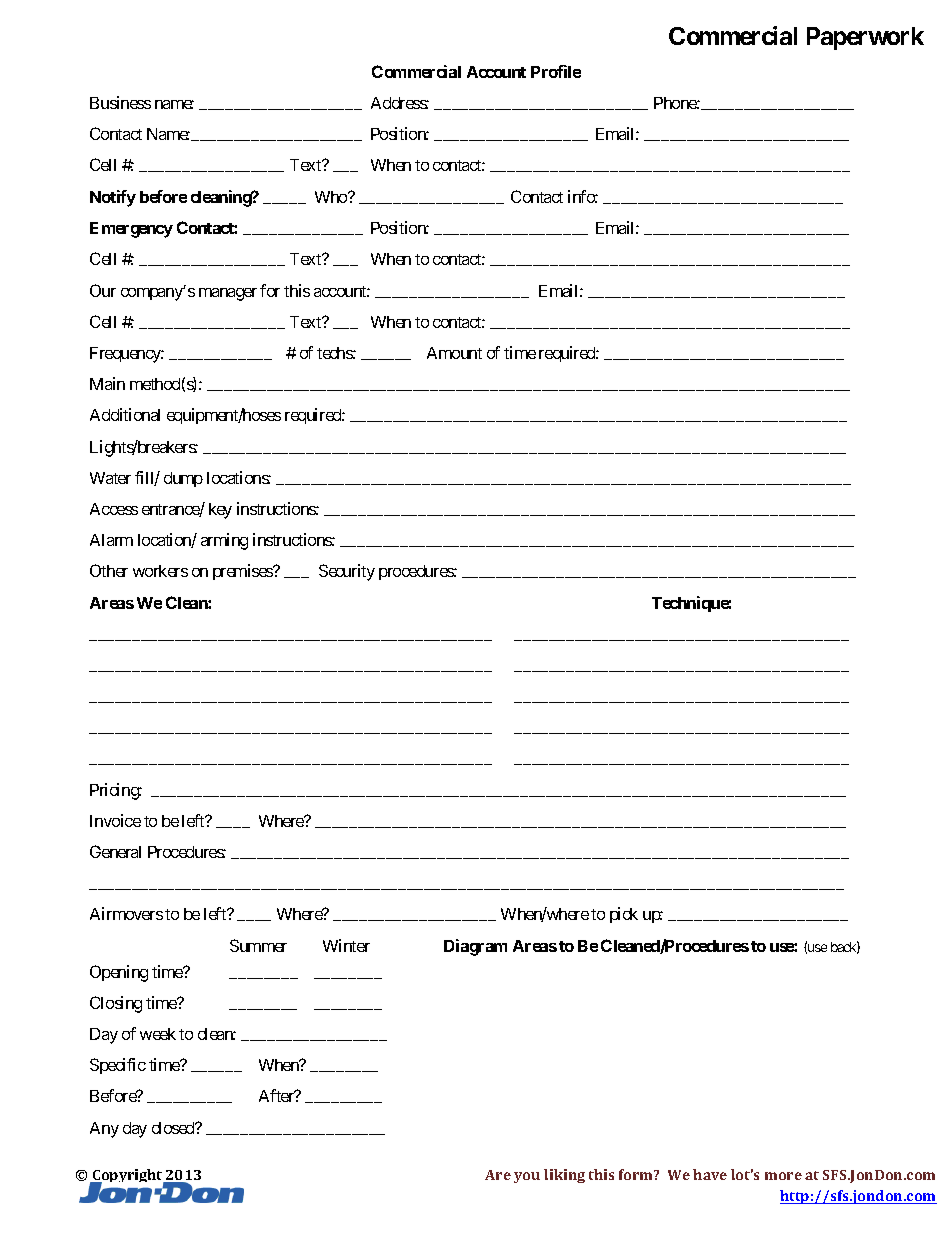 This screenshot has width=952, height=1233. I want to click on Diagram, so click(475, 947).
